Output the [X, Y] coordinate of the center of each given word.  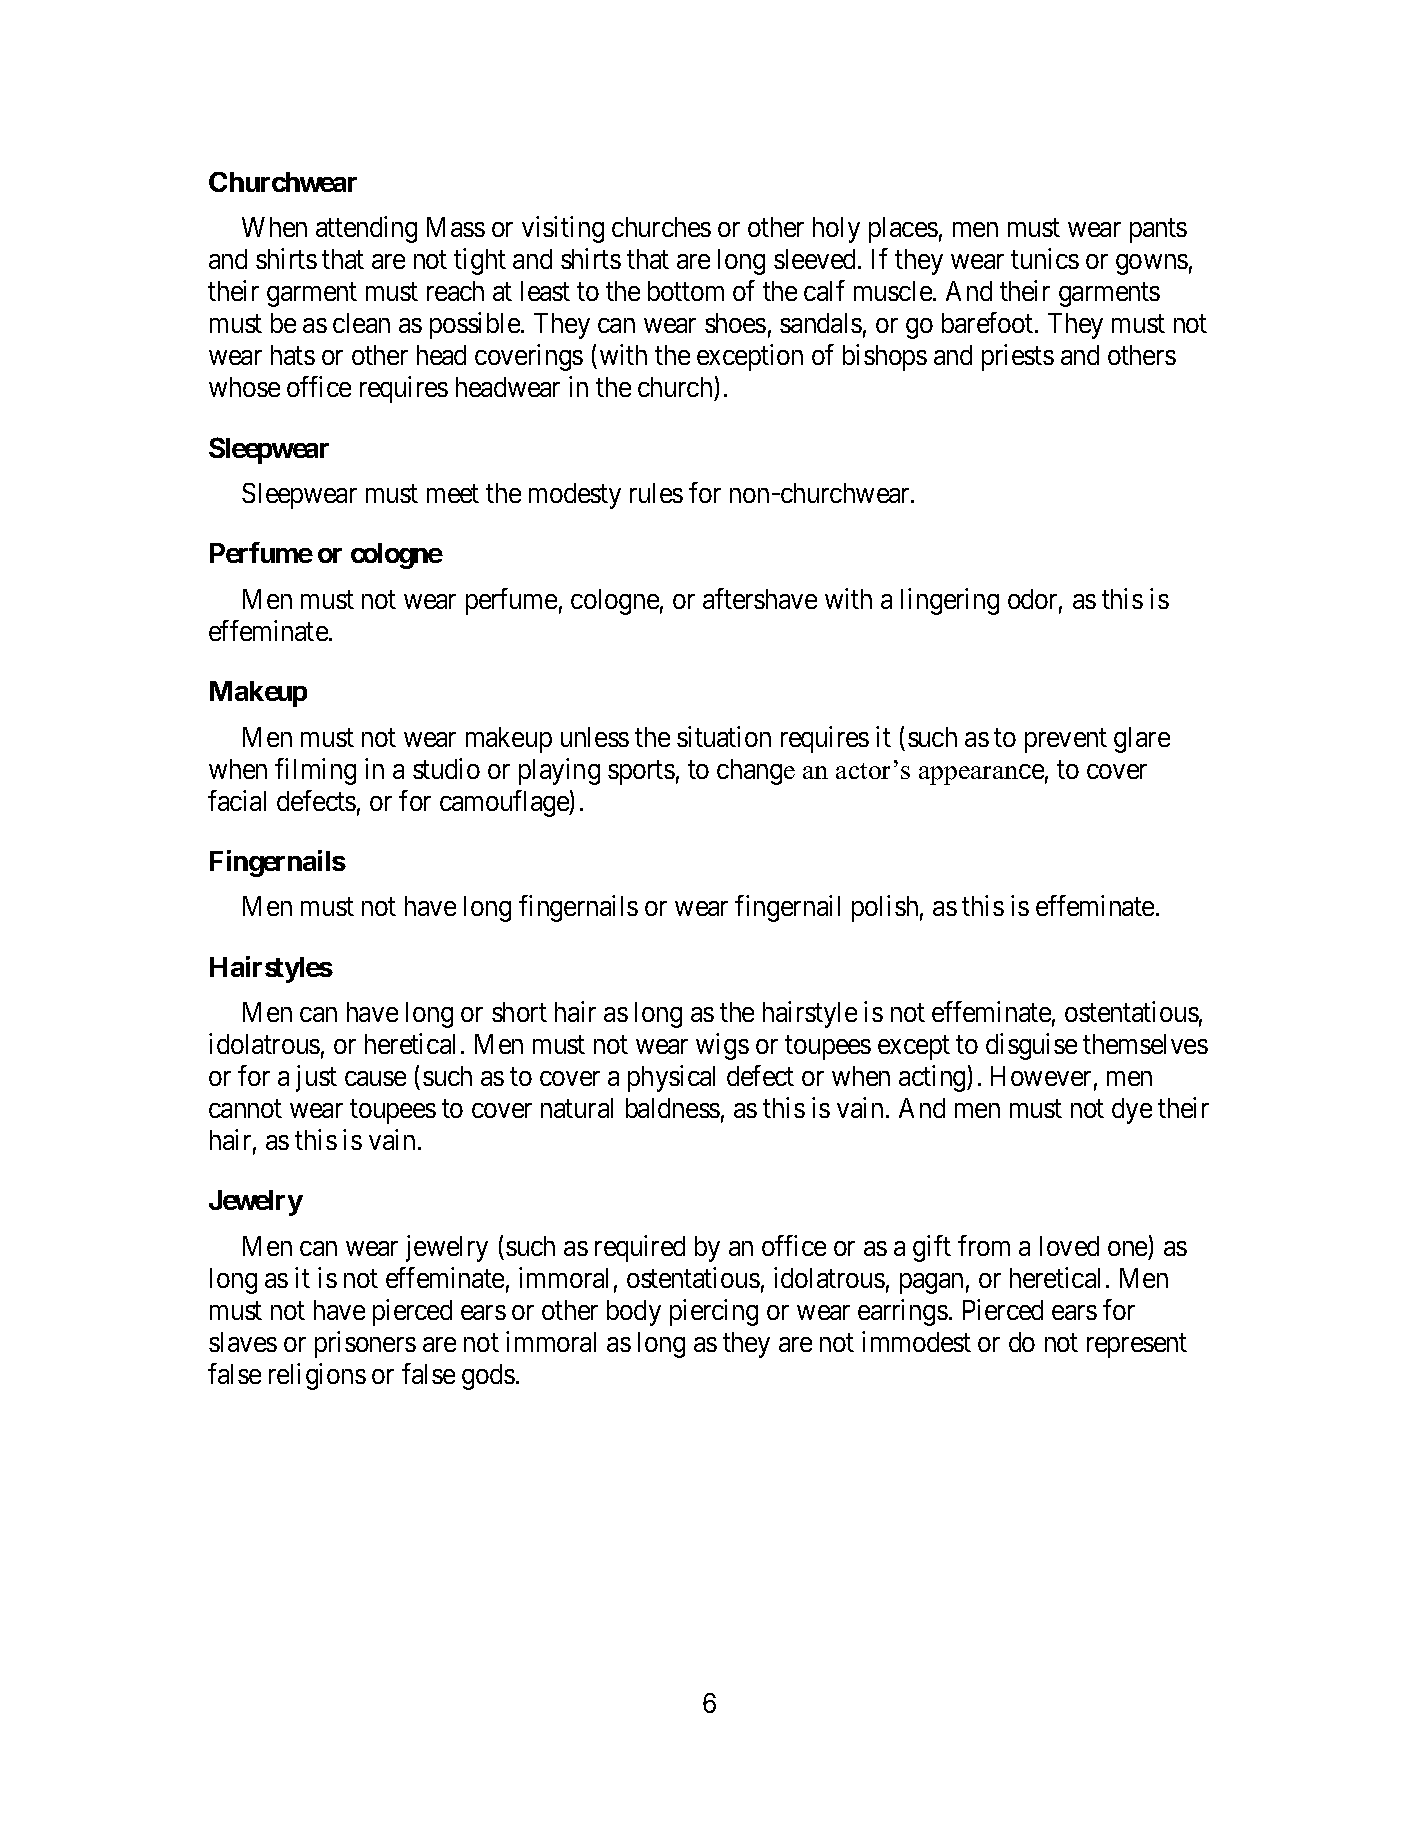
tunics [1045, 258]
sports [641, 772]
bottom [686, 291]
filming [315, 771]
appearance [981, 774]
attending [366, 229]
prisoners [365, 1344]
